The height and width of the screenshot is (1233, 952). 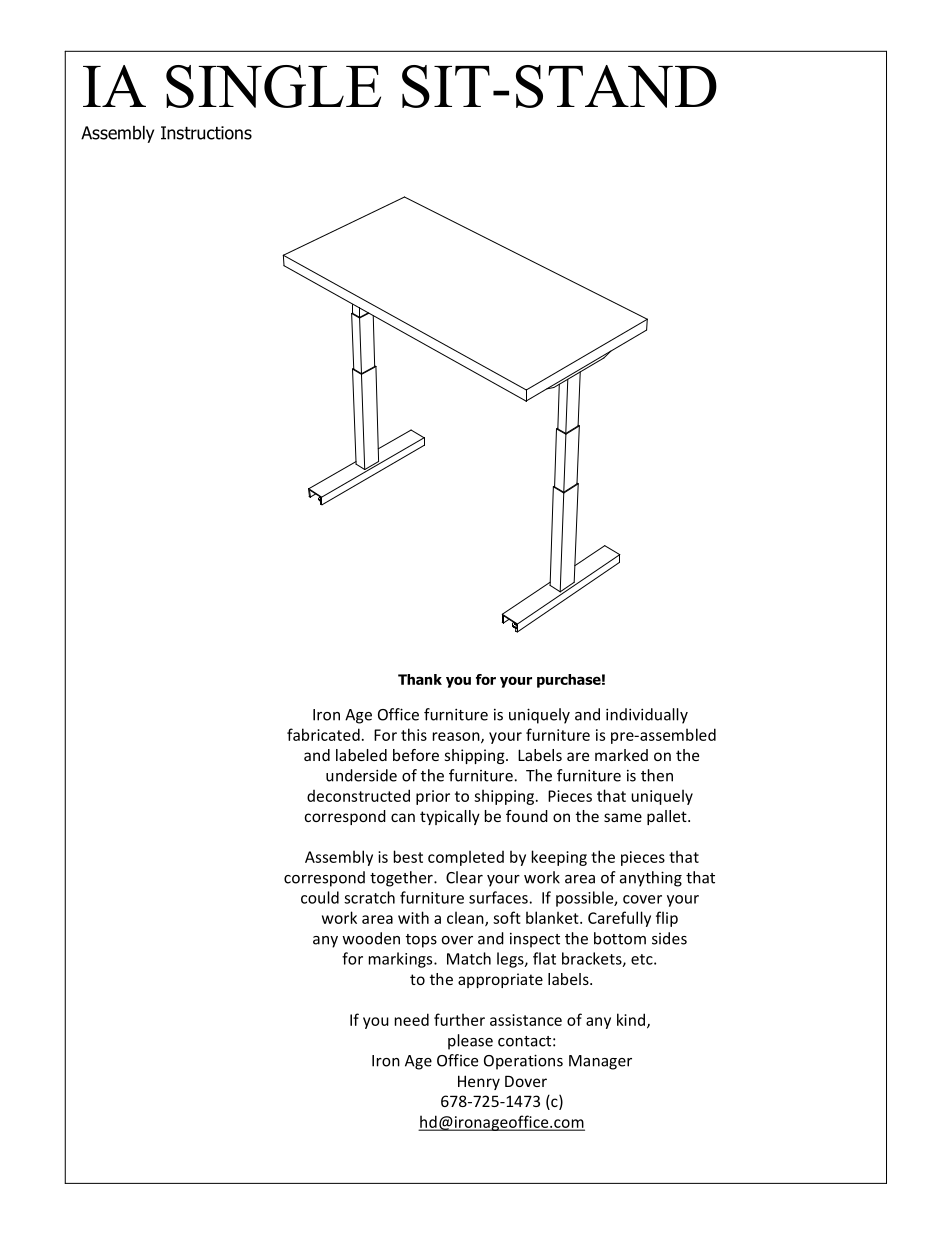 What do you see at coordinates (206, 133) in the screenshot?
I see `Instructions` at bounding box center [206, 133].
